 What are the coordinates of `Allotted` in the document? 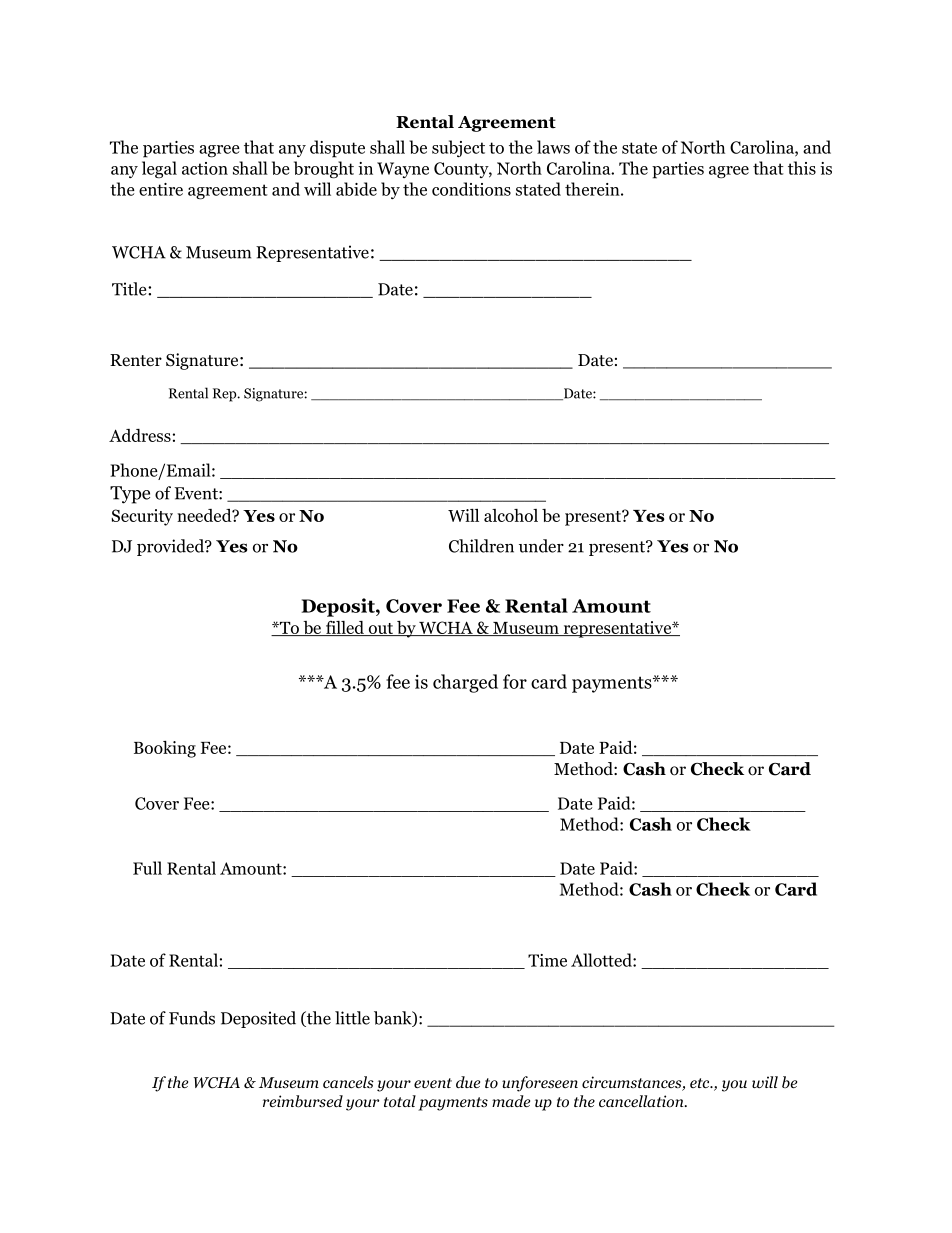 It's located at (602, 960).
